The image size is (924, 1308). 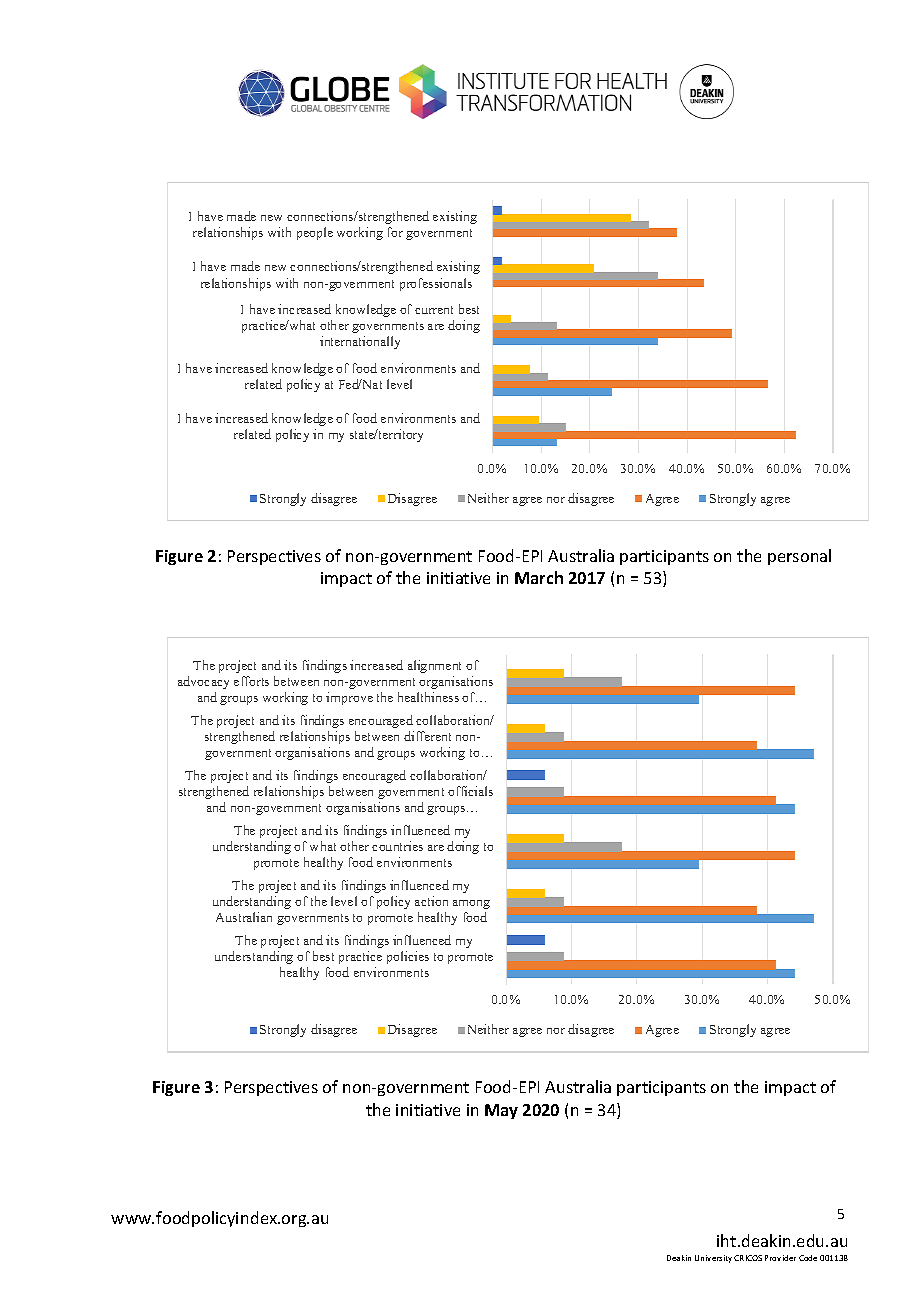 What do you see at coordinates (434, 310) in the image?
I see `current` at bounding box center [434, 310].
